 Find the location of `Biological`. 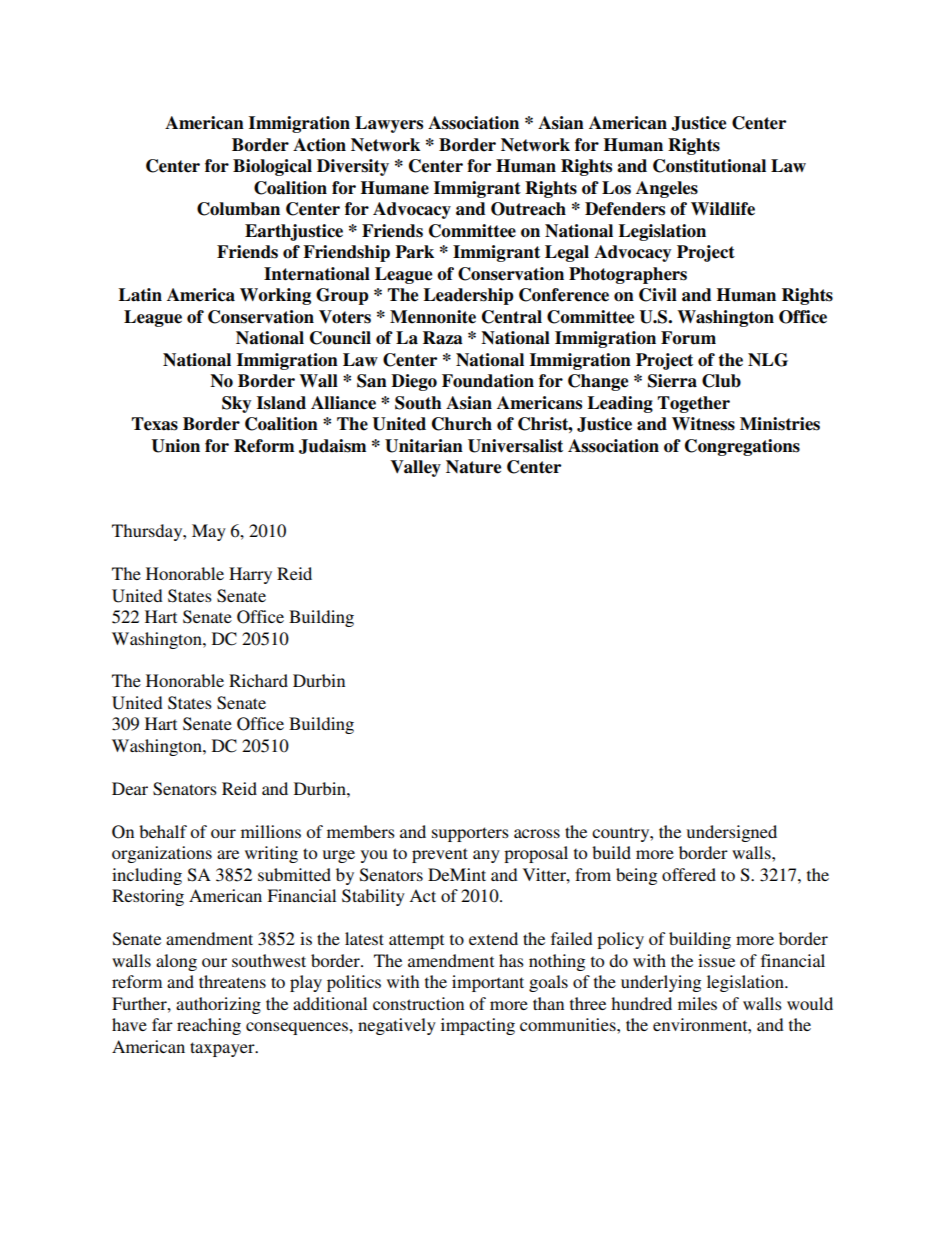

Biological is located at coordinates (272, 167).
